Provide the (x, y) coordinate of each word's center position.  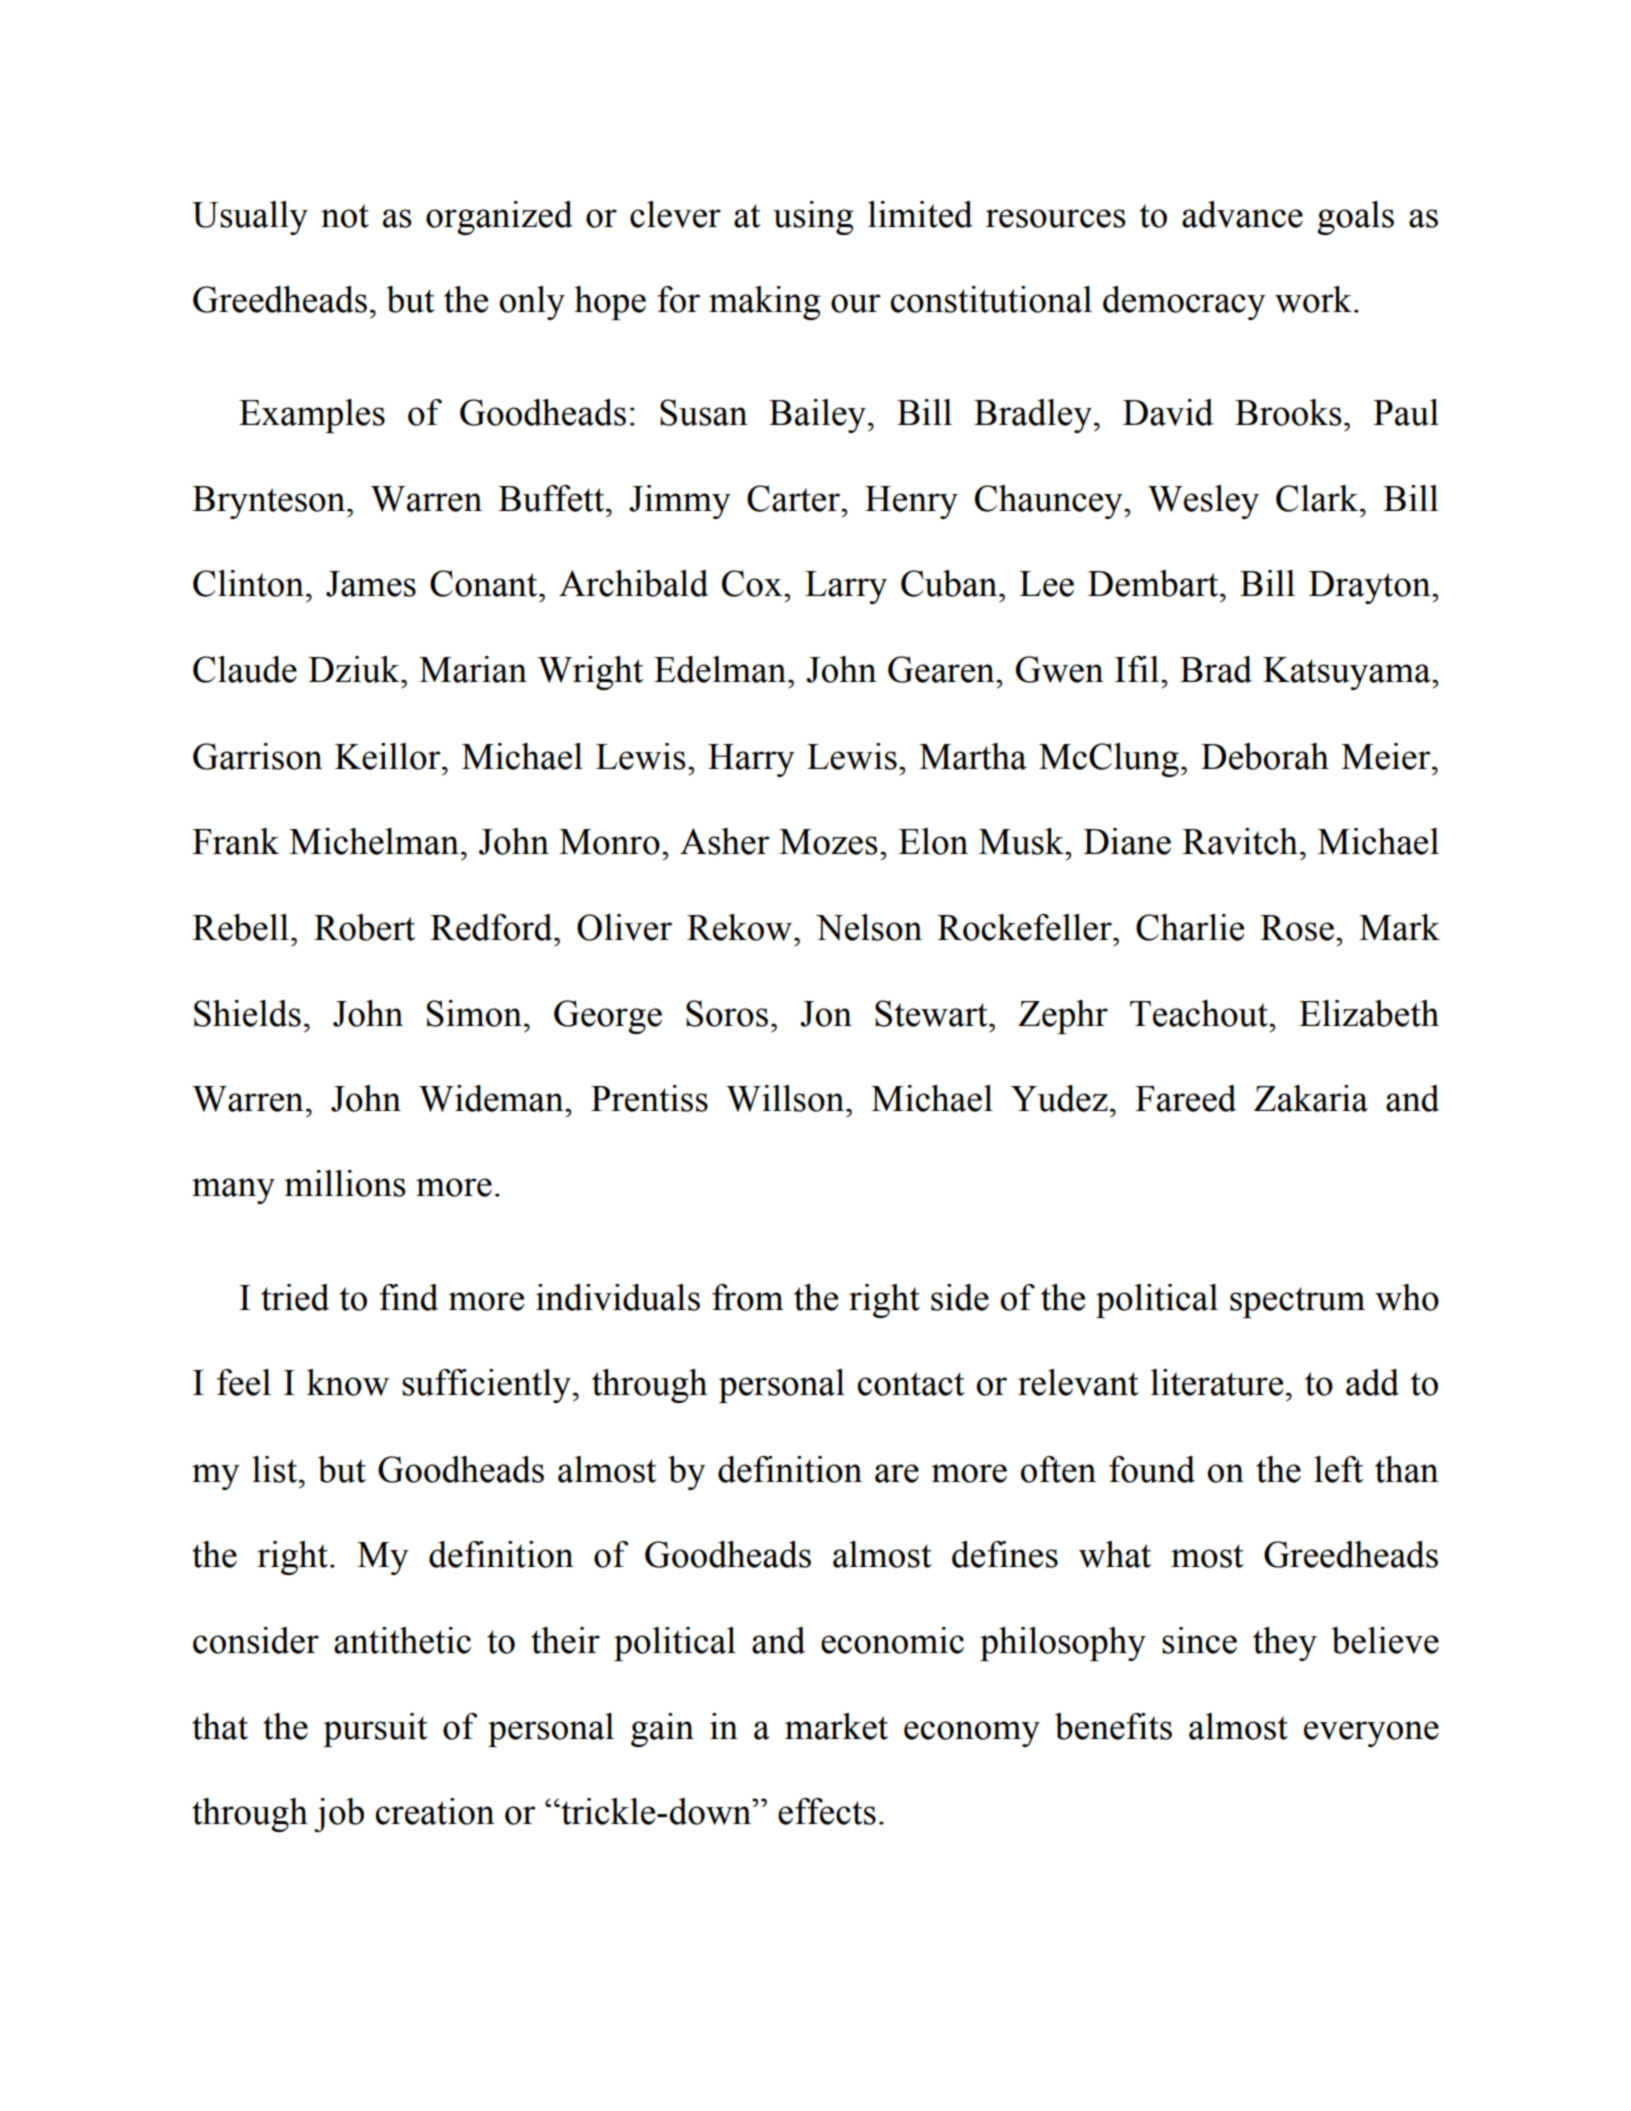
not (345, 216)
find (408, 1297)
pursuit (375, 1730)
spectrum (1297, 1302)
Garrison (258, 756)
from (748, 1297)
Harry (751, 760)
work (1313, 299)
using (813, 218)
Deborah (1265, 756)
